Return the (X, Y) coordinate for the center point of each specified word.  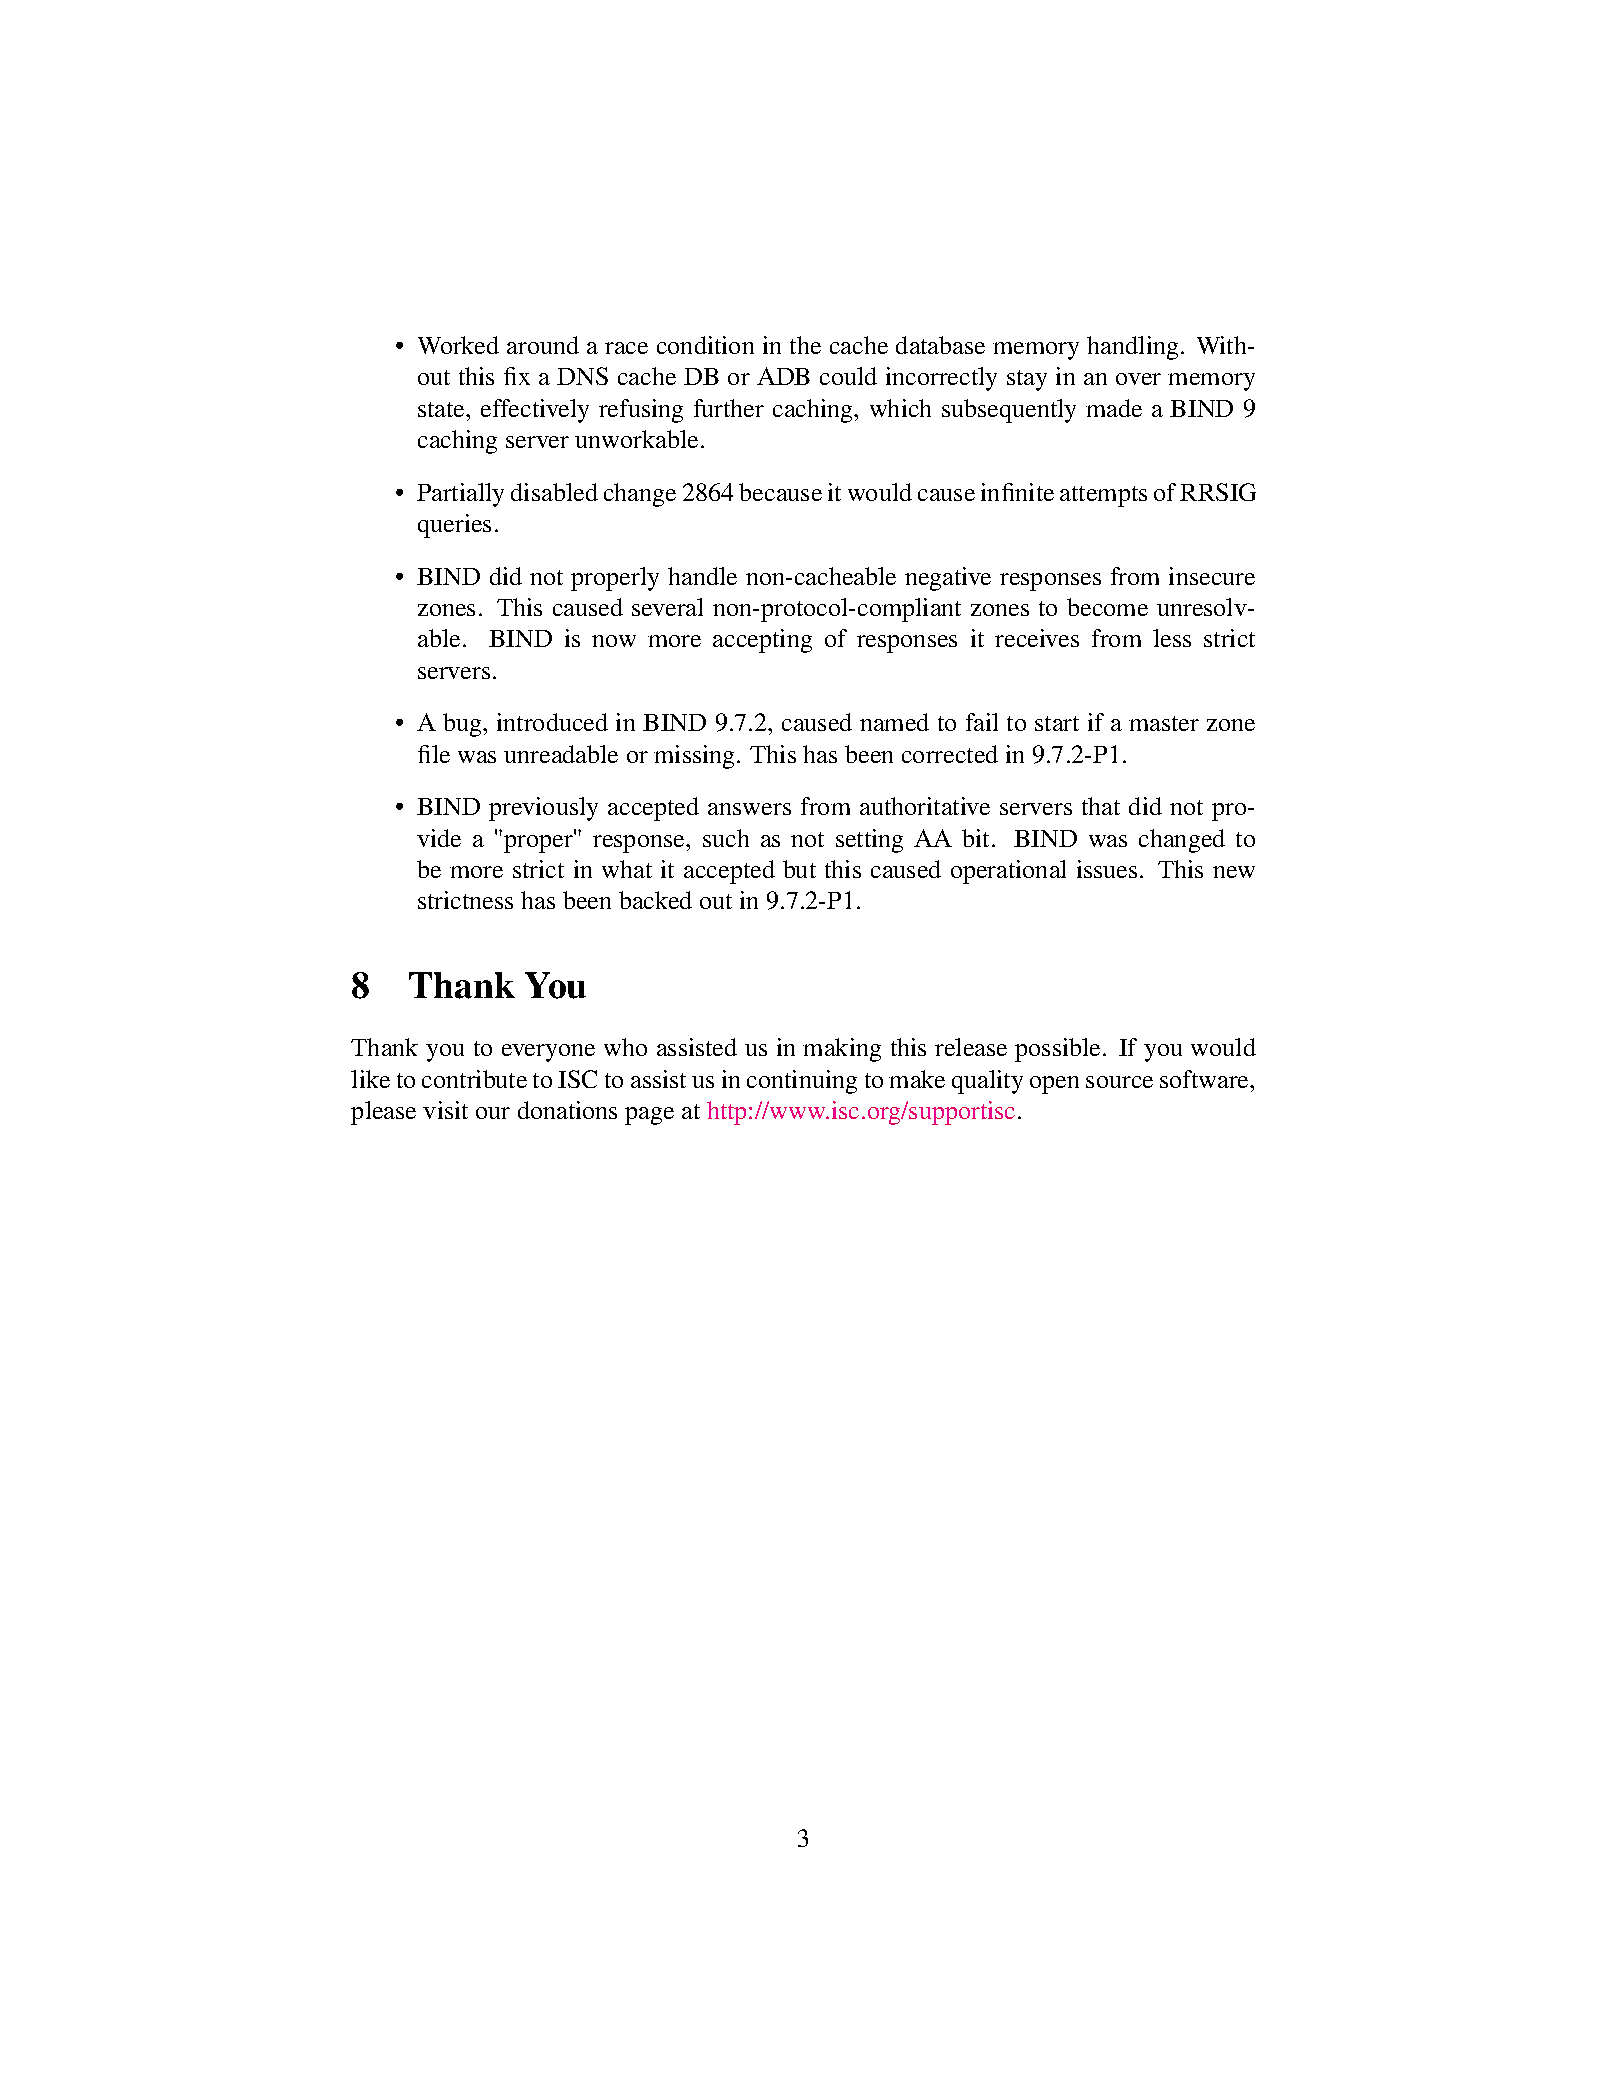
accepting (762, 641)
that (1101, 806)
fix (517, 376)
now (614, 641)
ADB (783, 376)
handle (702, 576)
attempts (1103, 496)
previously (543, 809)
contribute (474, 1079)
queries (454, 526)
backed (655, 900)
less (1172, 638)
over (1138, 379)
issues (1107, 869)
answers (749, 809)
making (842, 1050)
